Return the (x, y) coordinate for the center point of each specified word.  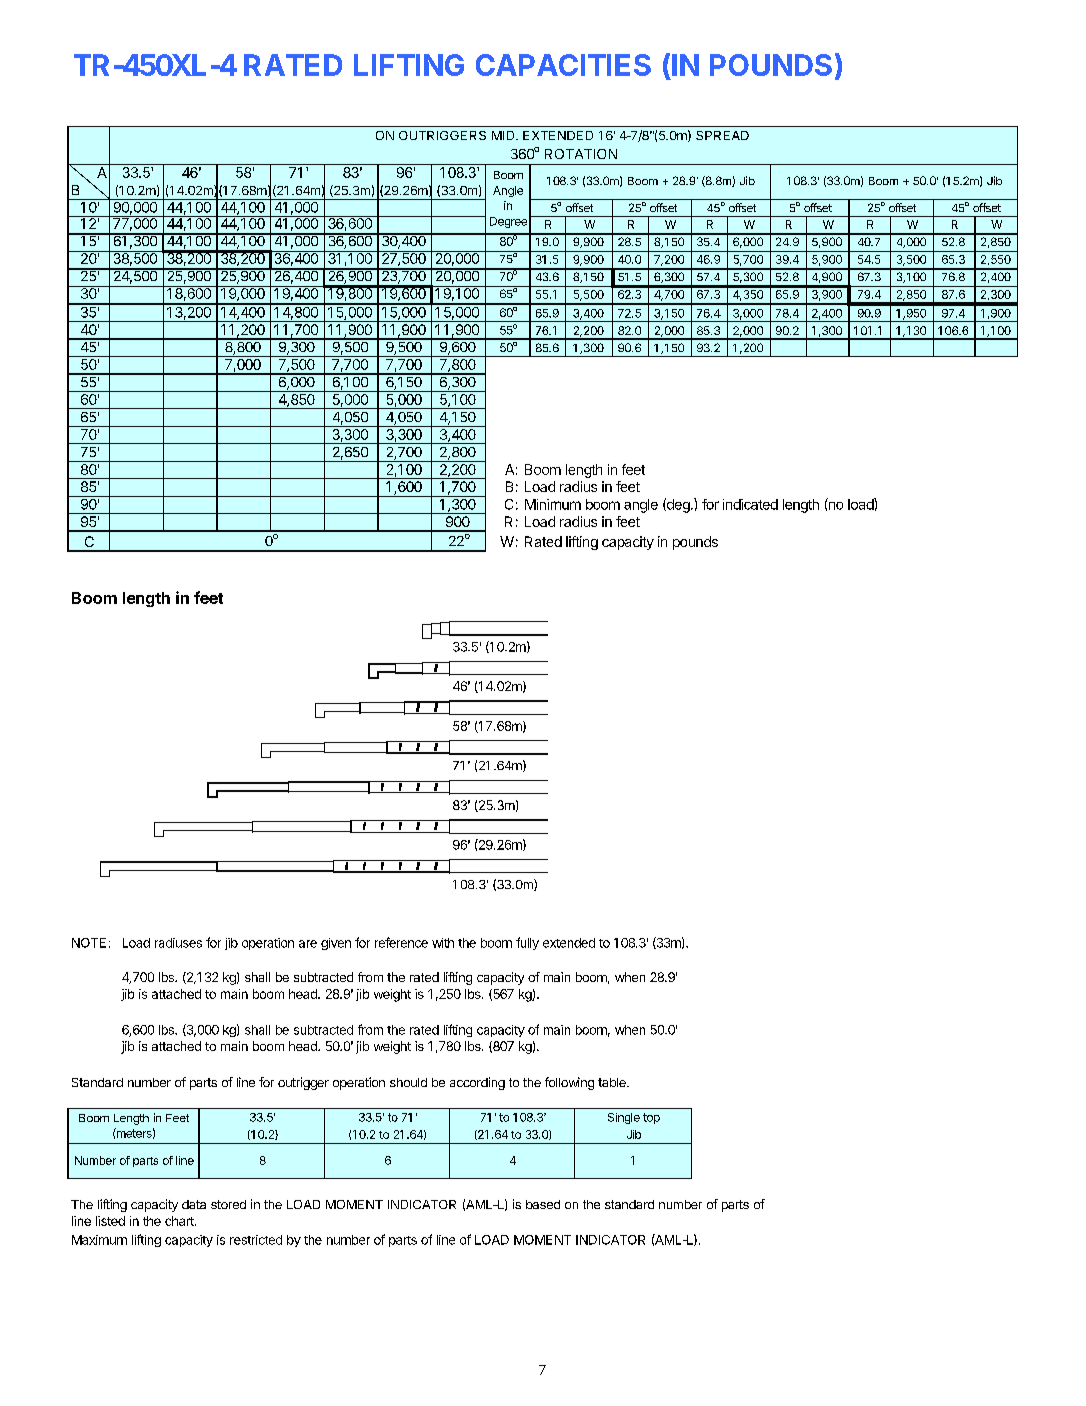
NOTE (89, 943)
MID (504, 135)
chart (180, 1221)
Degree (508, 222)
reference (401, 942)
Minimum (553, 504)
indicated (750, 504)
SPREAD (722, 135)
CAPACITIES (563, 65)
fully (527, 943)
